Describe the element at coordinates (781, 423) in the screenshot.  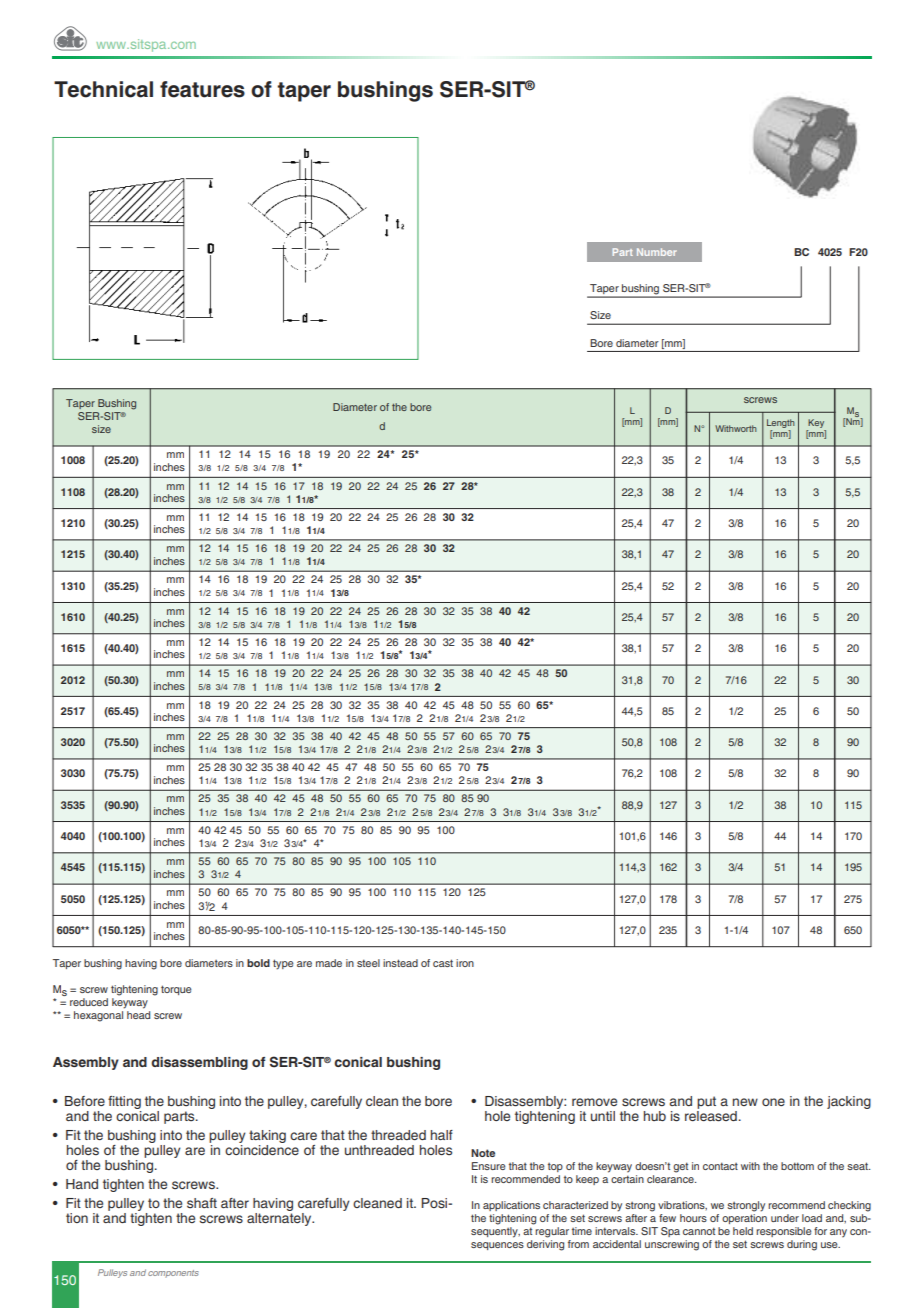
I see `Length` at that location.
